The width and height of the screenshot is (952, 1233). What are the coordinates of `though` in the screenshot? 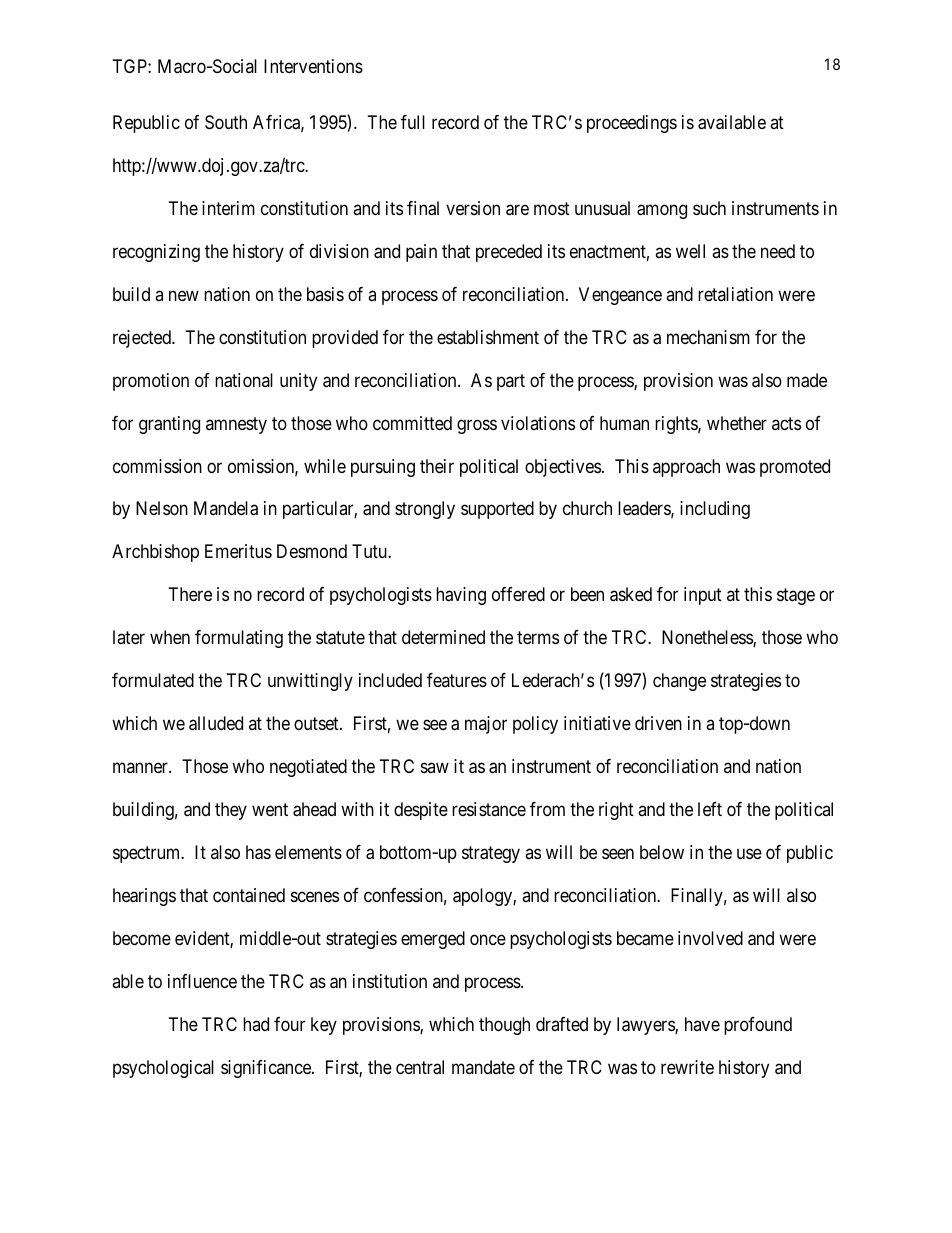 It's located at (504, 1026).
